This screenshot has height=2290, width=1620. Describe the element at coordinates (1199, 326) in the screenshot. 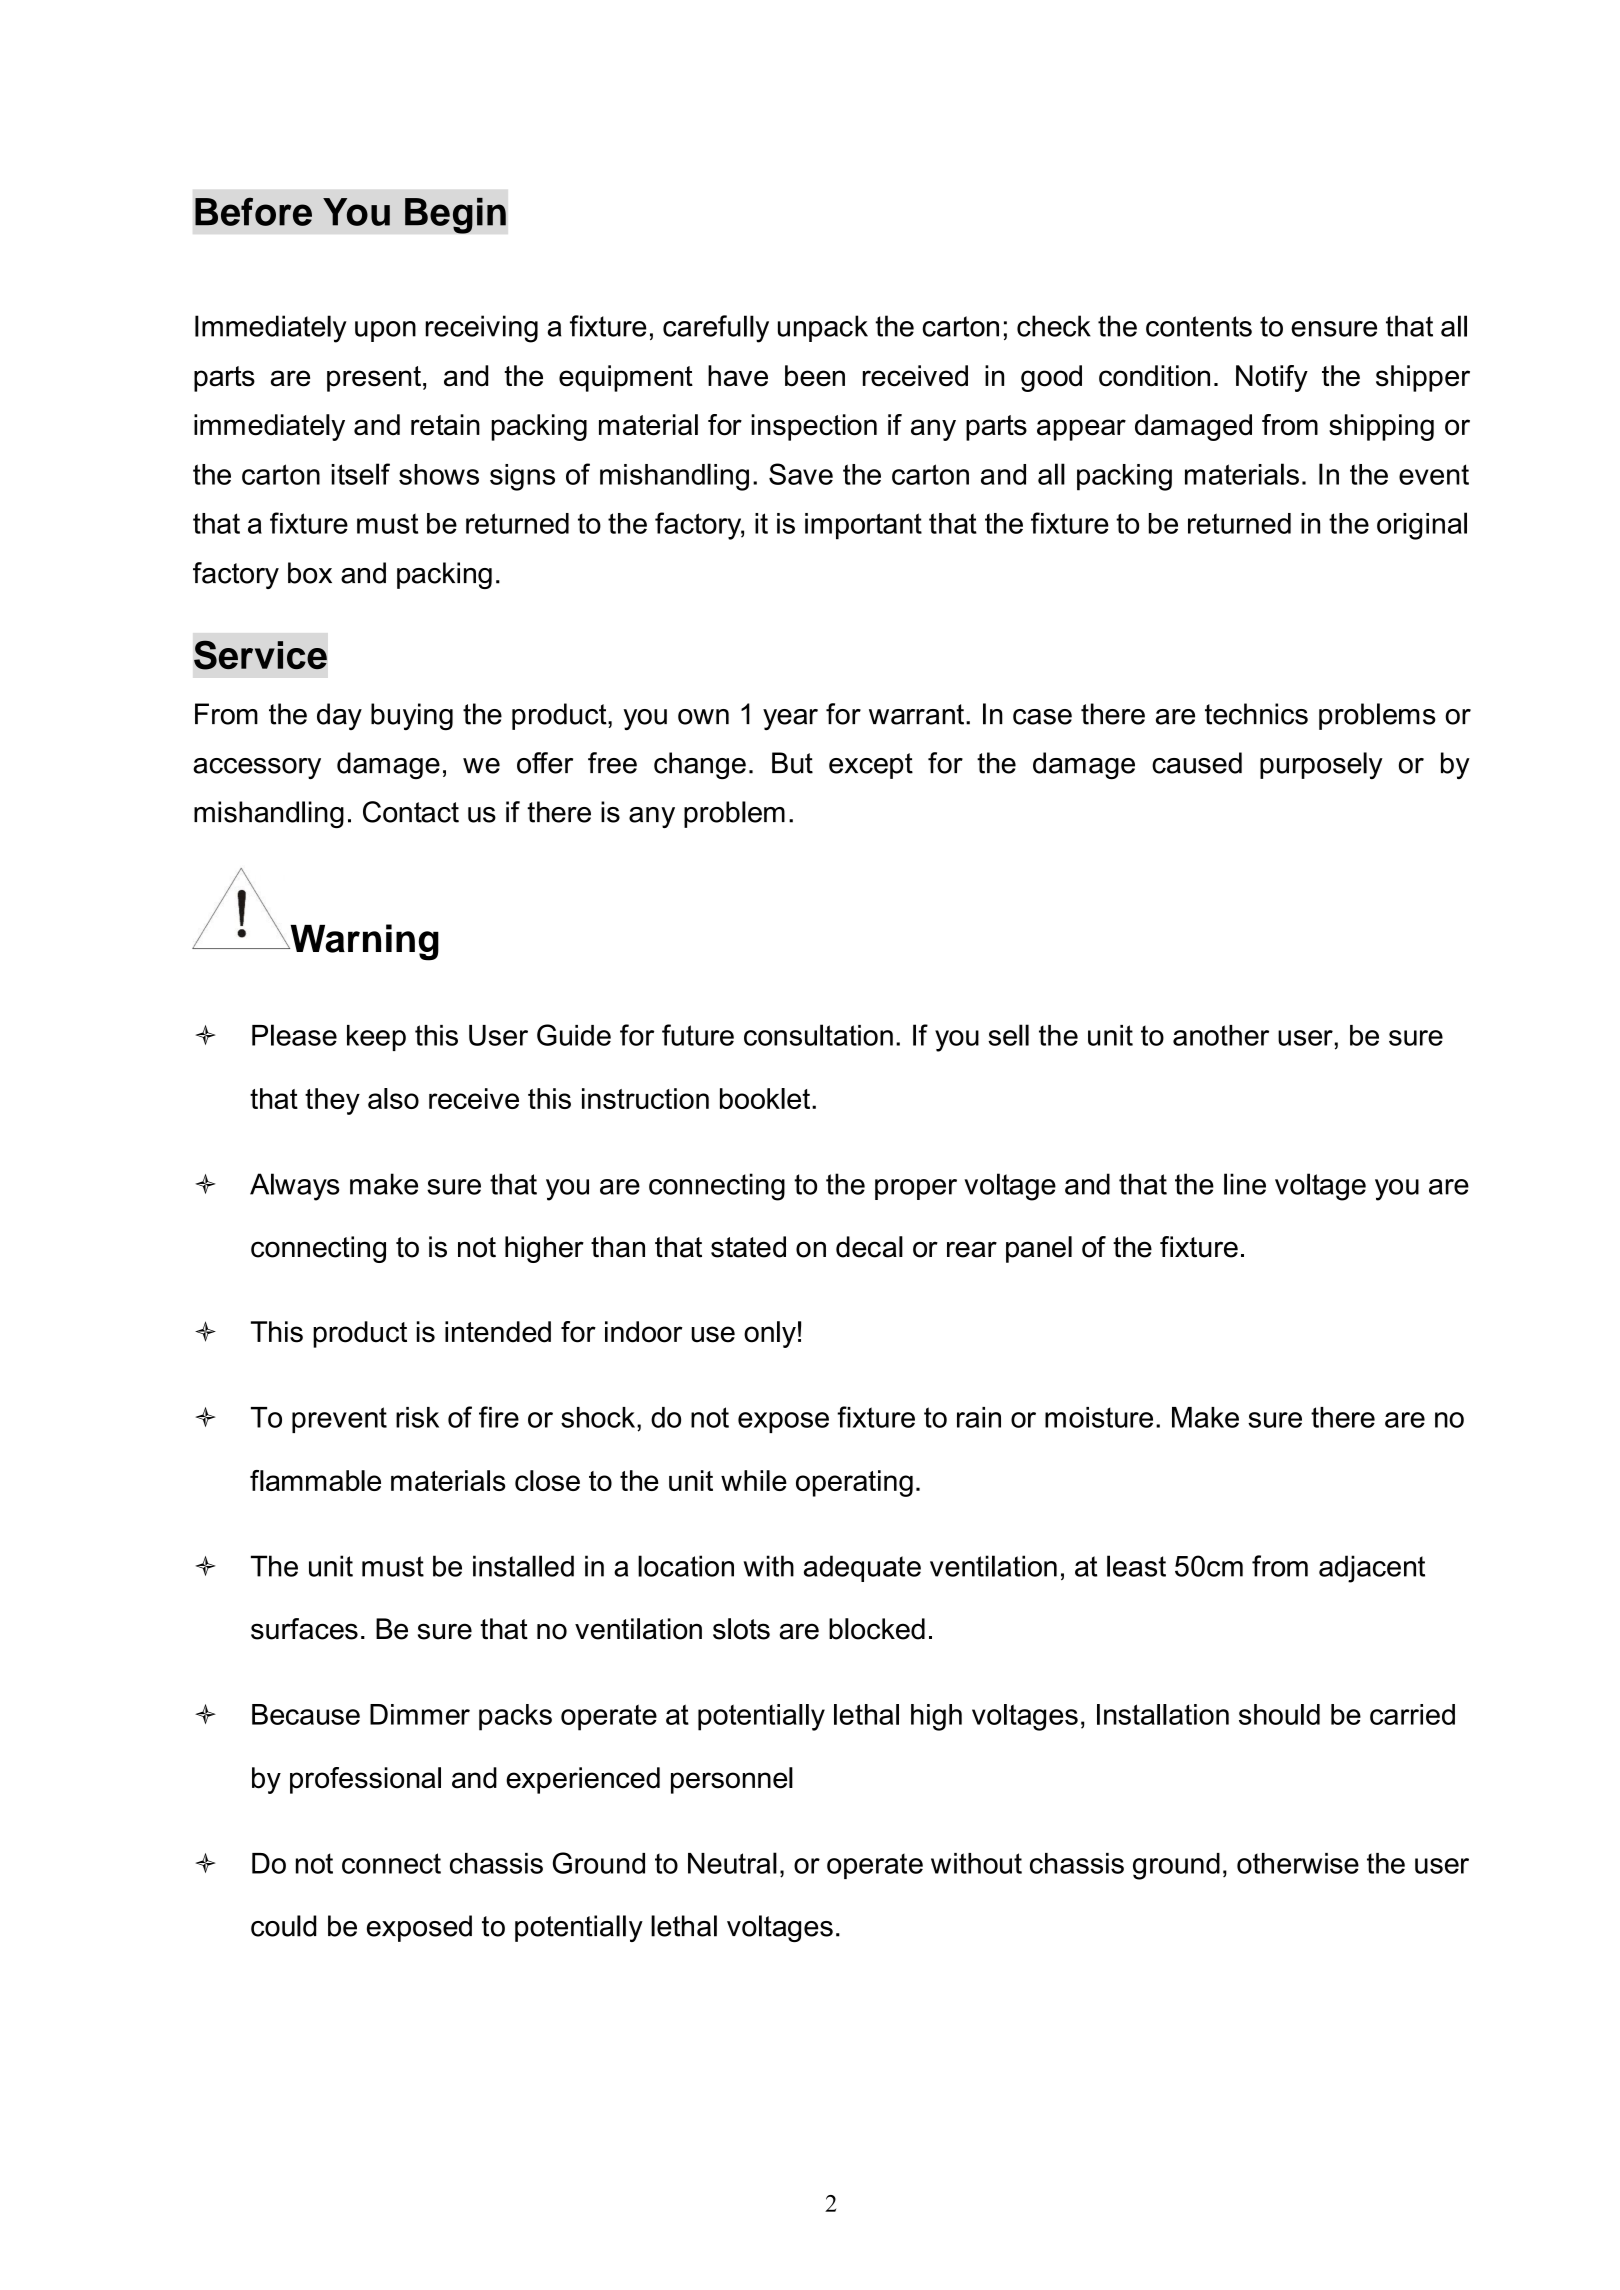

I see `contents` at that location.
